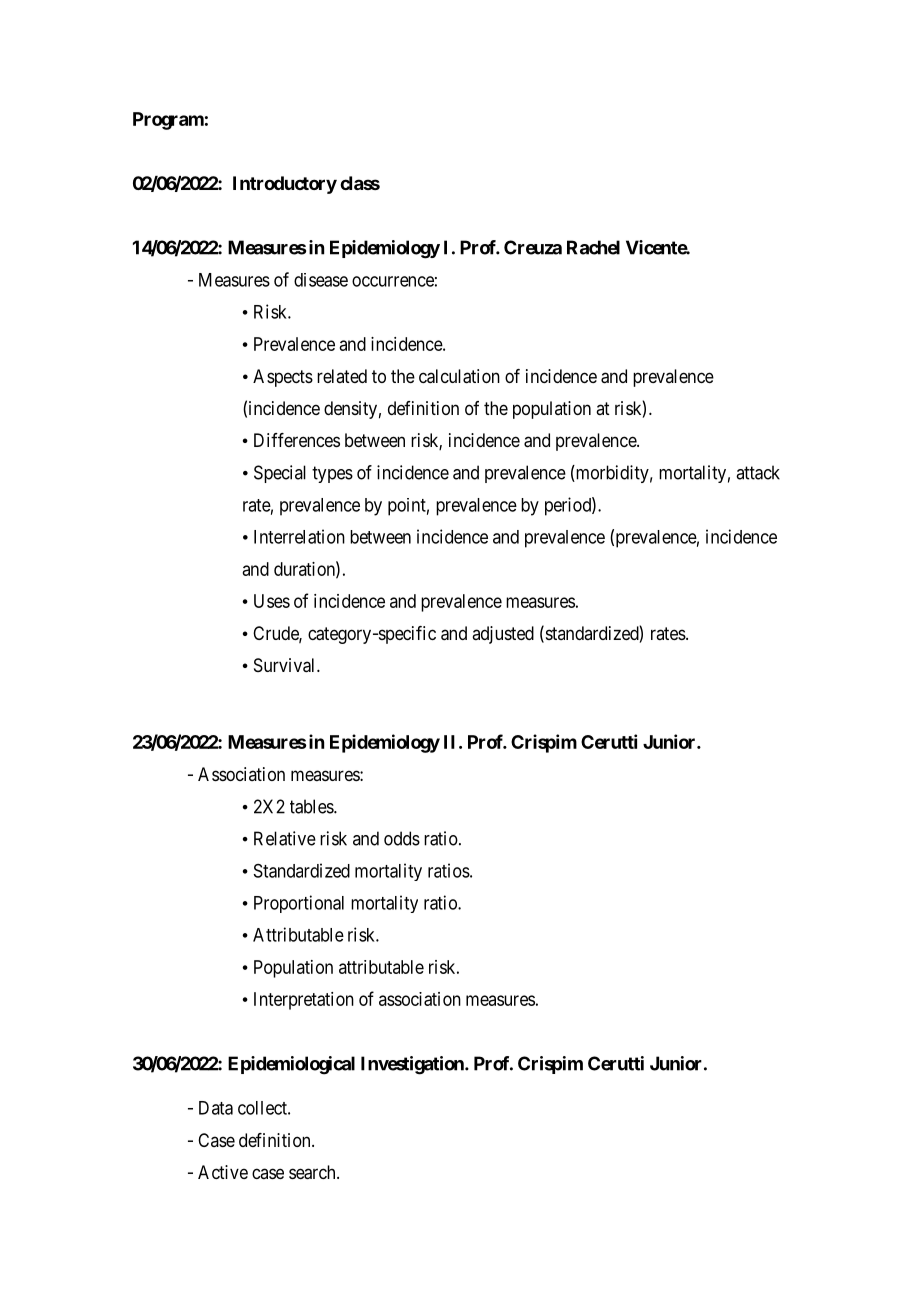 This document has height=1307, width=924. What do you see at coordinates (593, 247) in the document?
I see `Rachel` at bounding box center [593, 247].
